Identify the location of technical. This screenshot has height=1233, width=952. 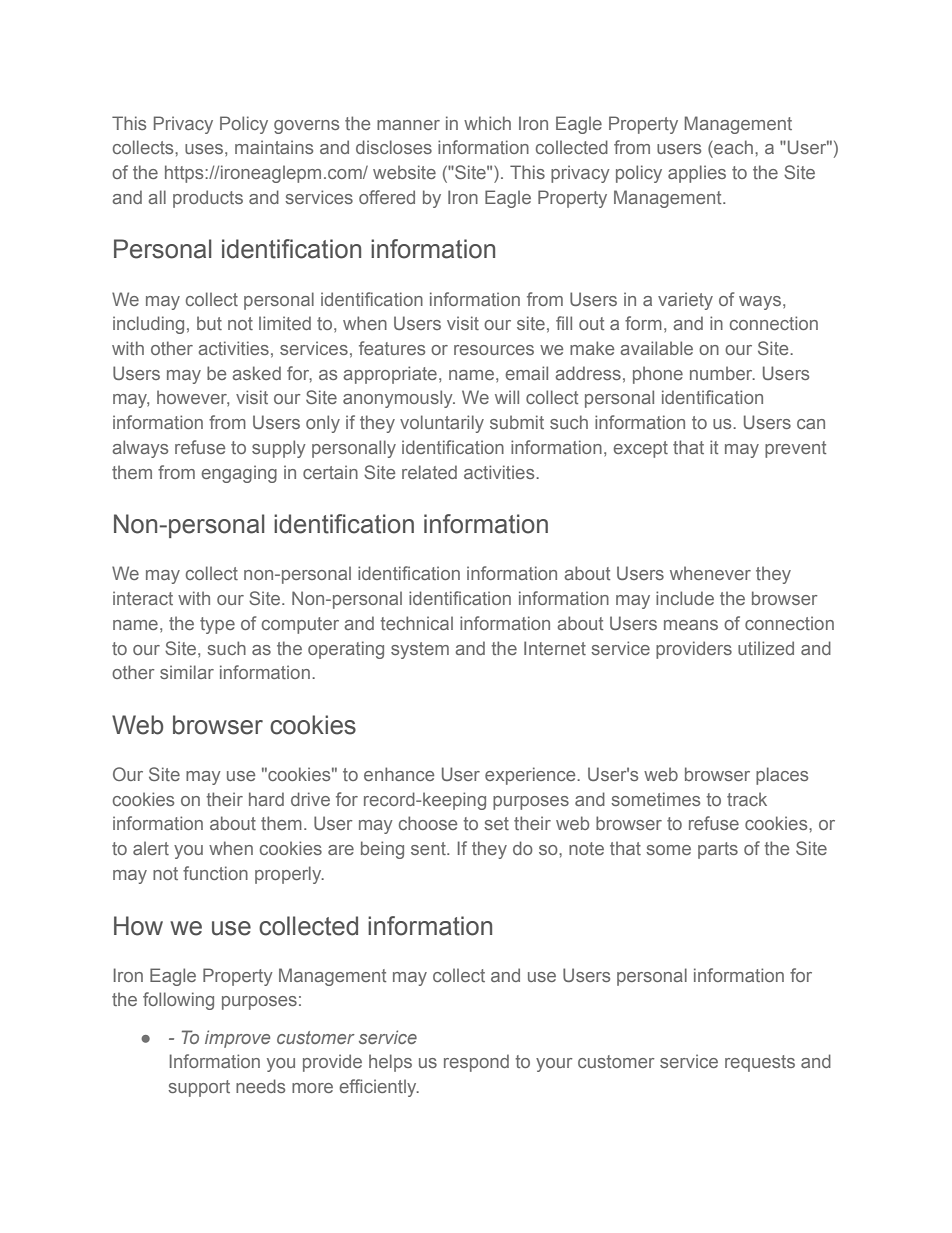
(416, 623).
